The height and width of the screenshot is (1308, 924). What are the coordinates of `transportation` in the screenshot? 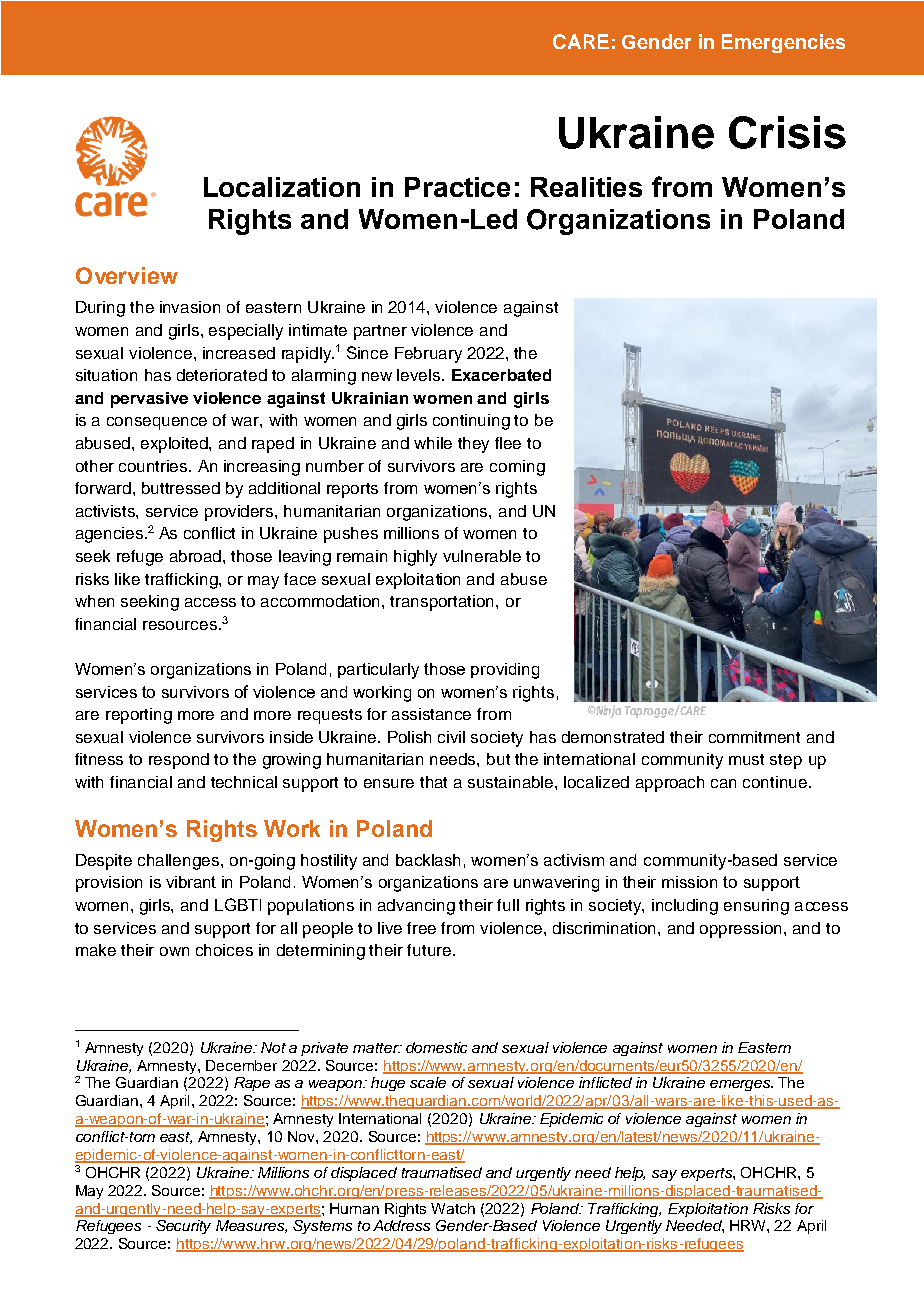 It's located at (443, 603).
